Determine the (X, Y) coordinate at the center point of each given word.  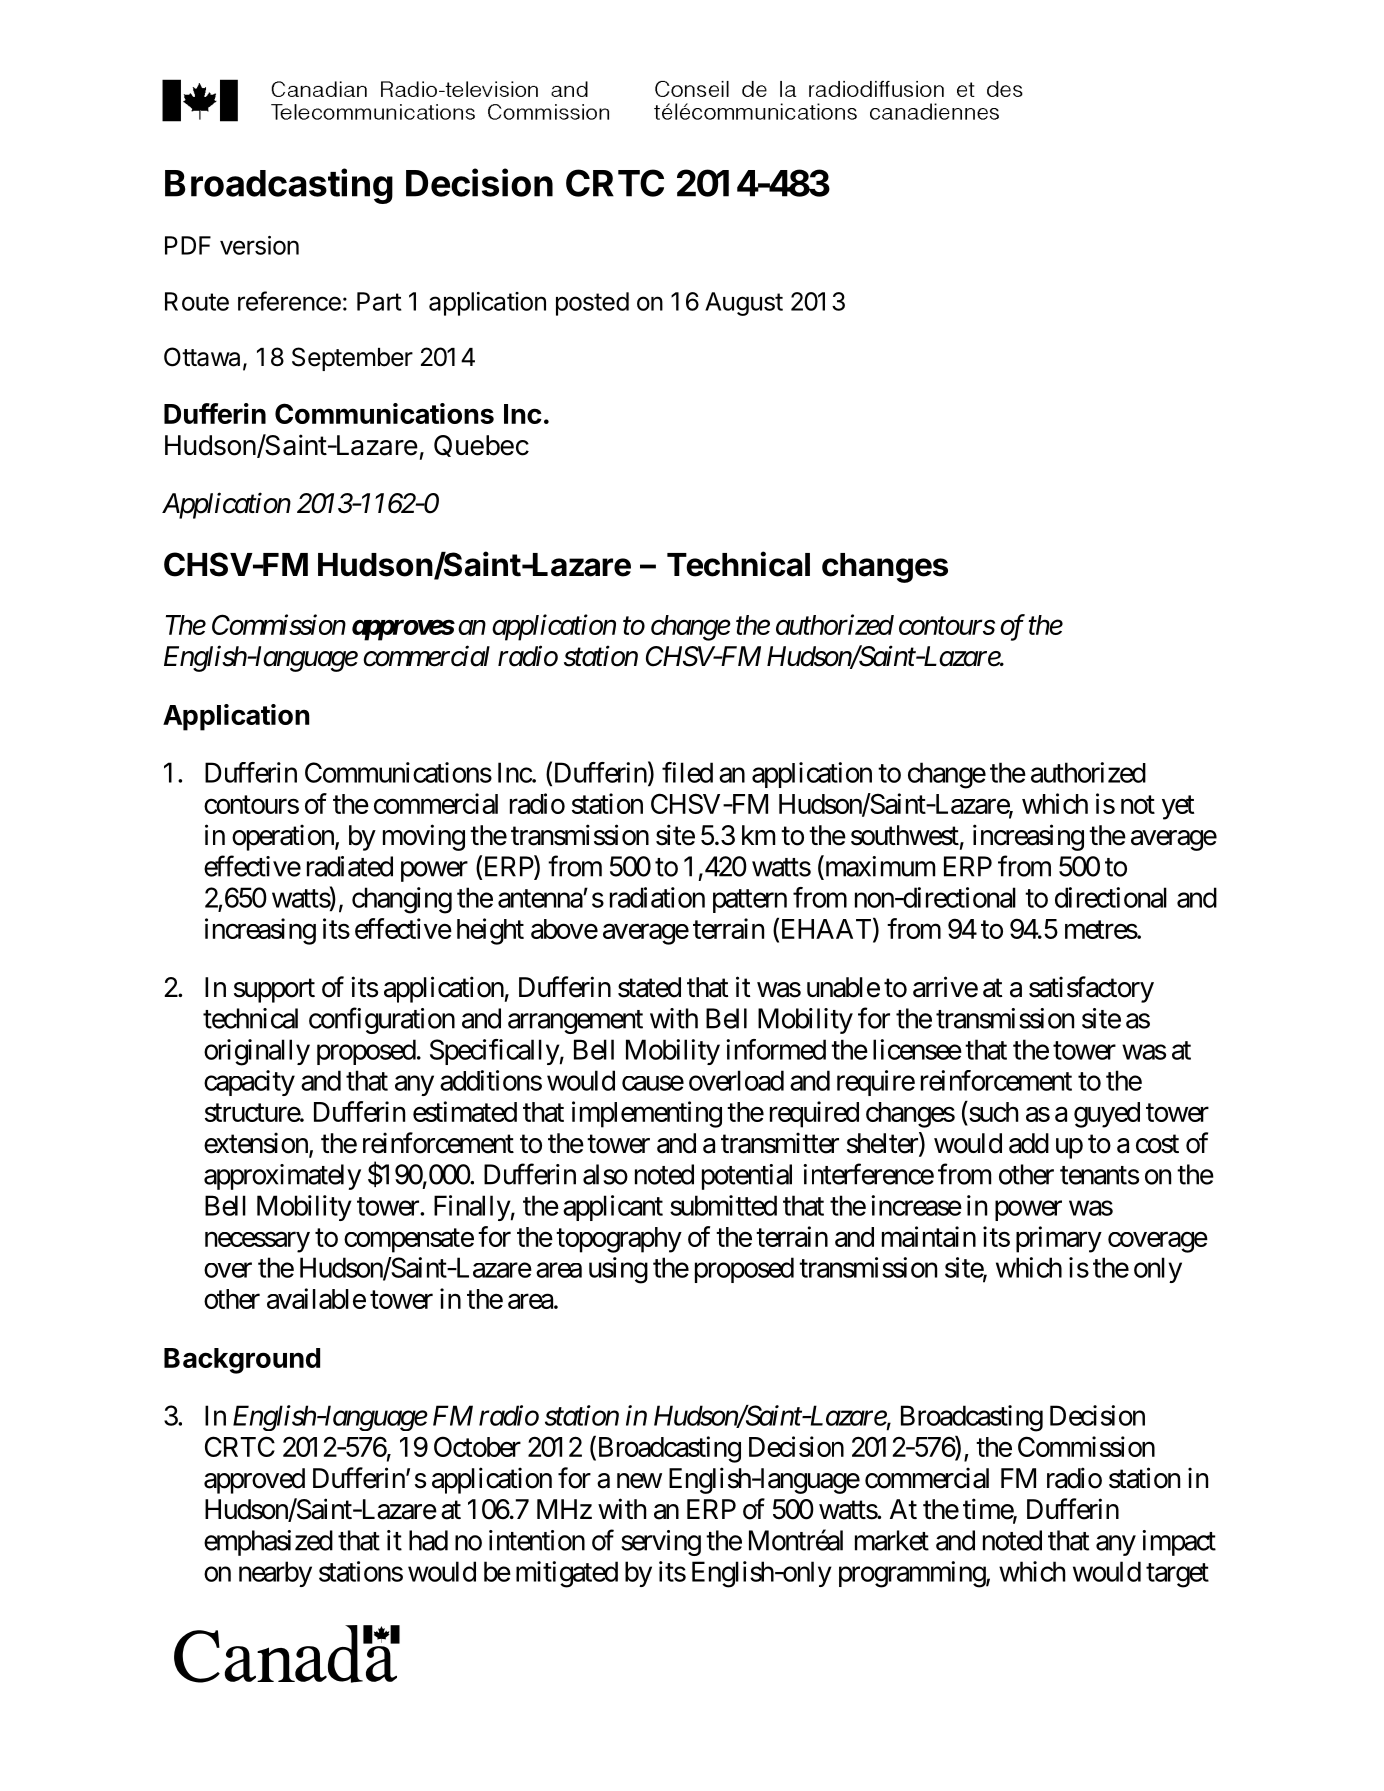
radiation (657, 897)
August (744, 304)
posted (592, 304)
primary (1059, 1239)
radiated (350, 866)
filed (687, 772)
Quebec (481, 446)
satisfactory (1091, 989)
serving (661, 1543)
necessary (257, 1242)
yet (1178, 808)
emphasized (268, 1543)
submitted (723, 1205)
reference (289, 301)
